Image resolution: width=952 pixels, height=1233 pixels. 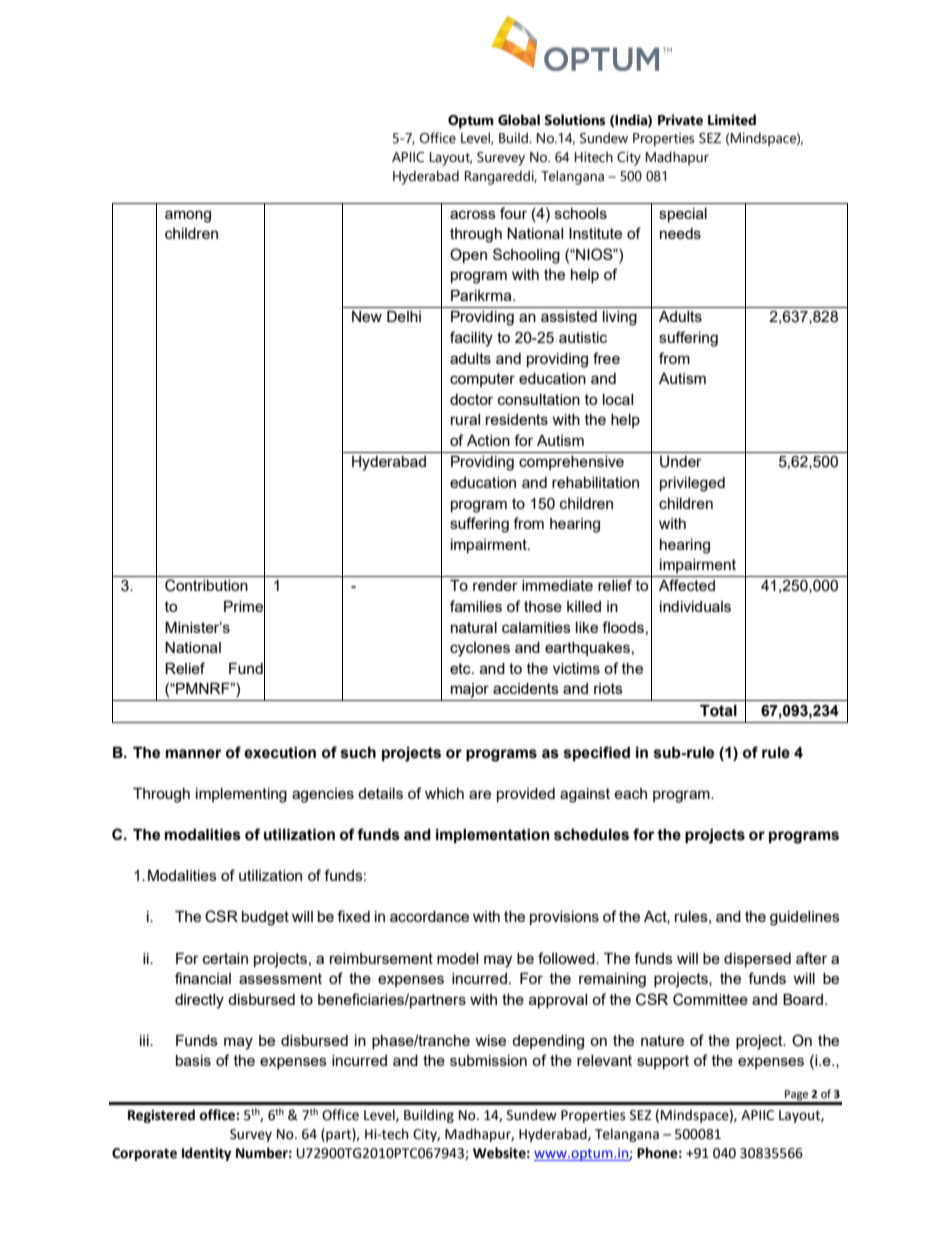 I want to click on among, so click(x=188, y=216).
